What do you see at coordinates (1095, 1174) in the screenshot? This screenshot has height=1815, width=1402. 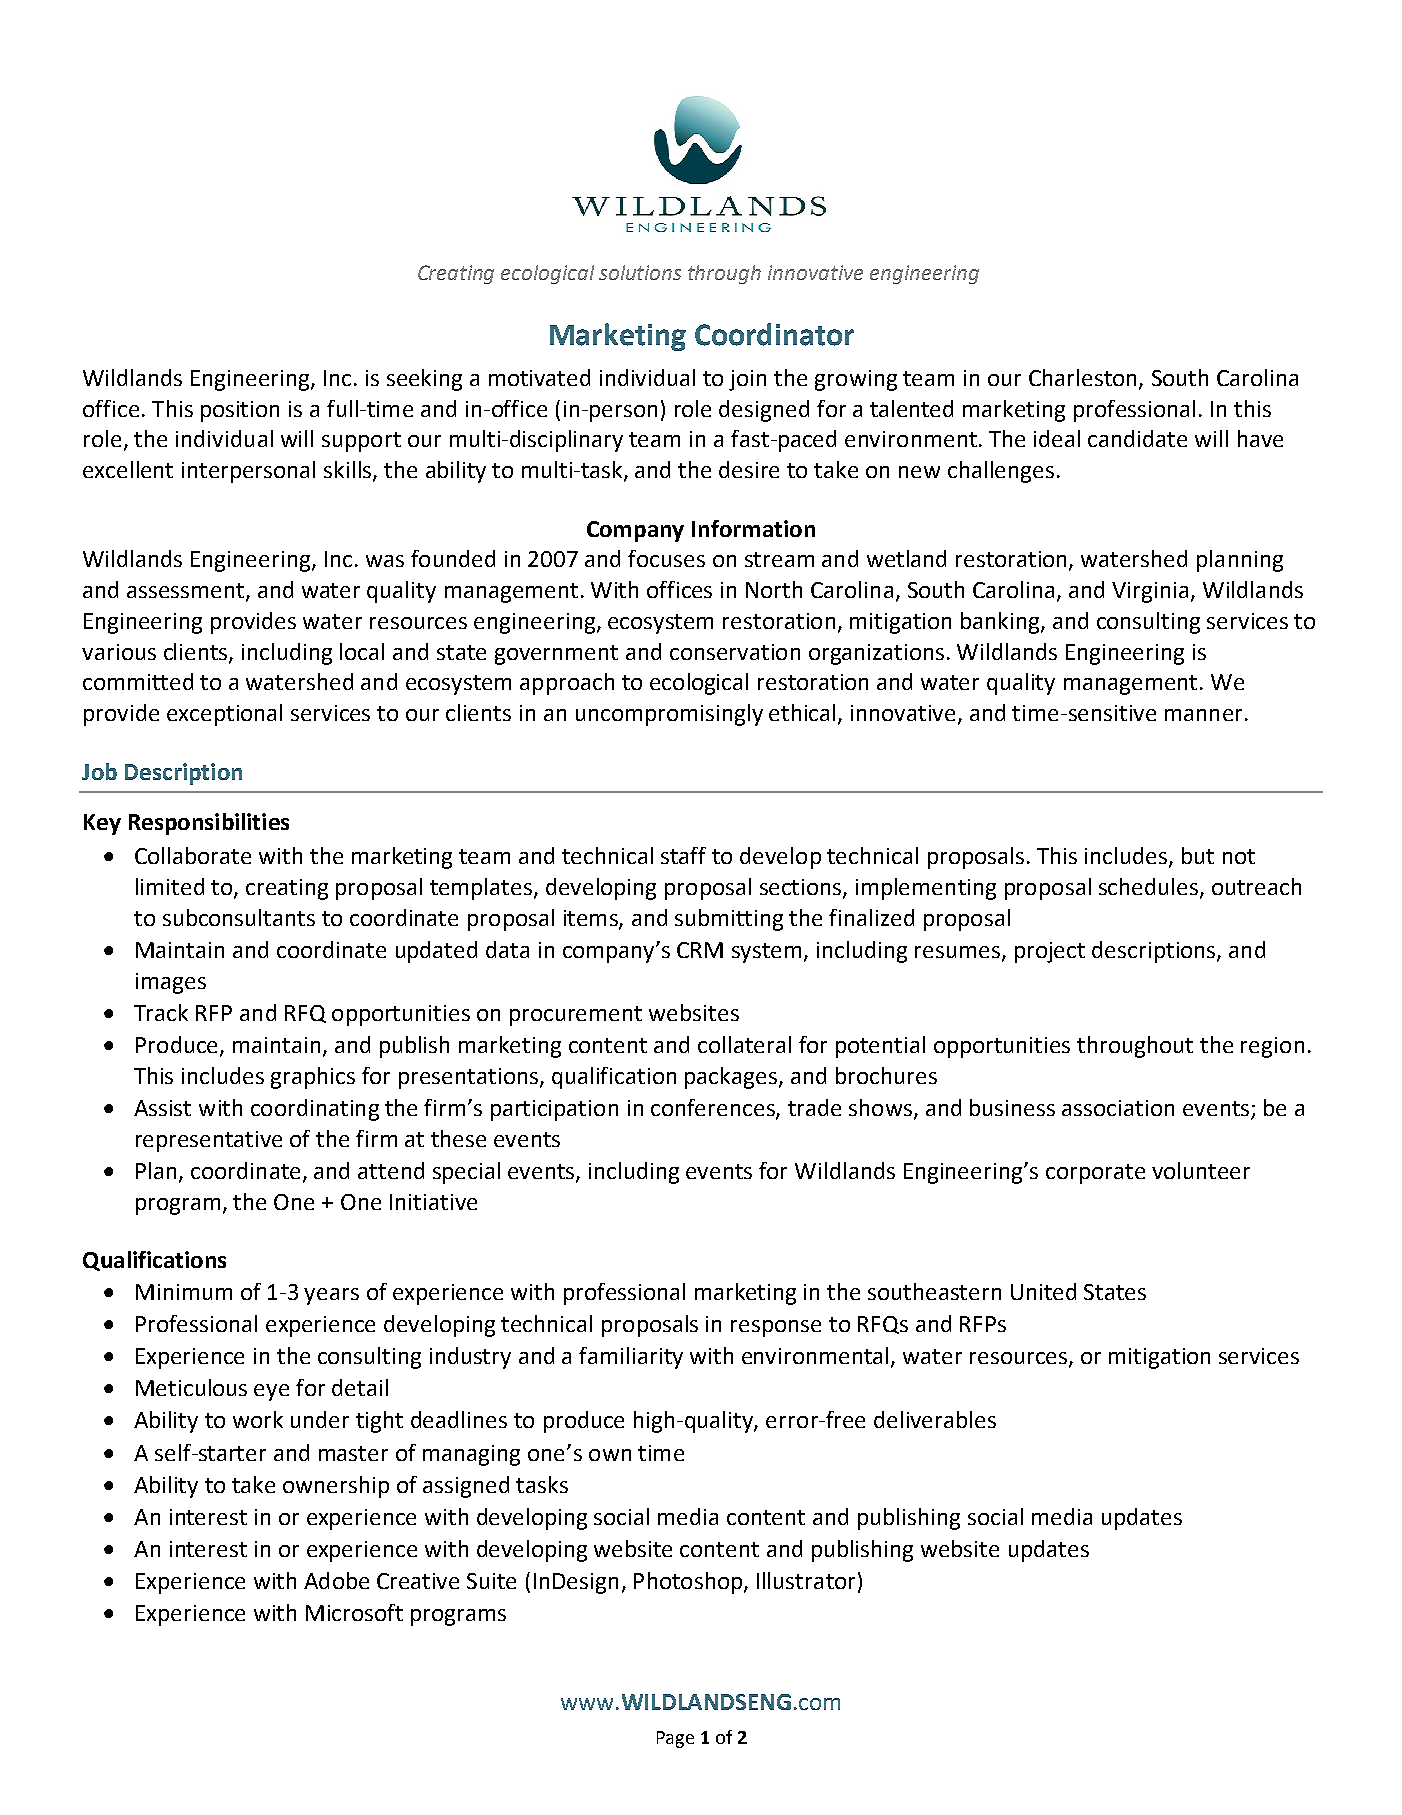 I see `corporate` at bounding box center [1095, 1174].
